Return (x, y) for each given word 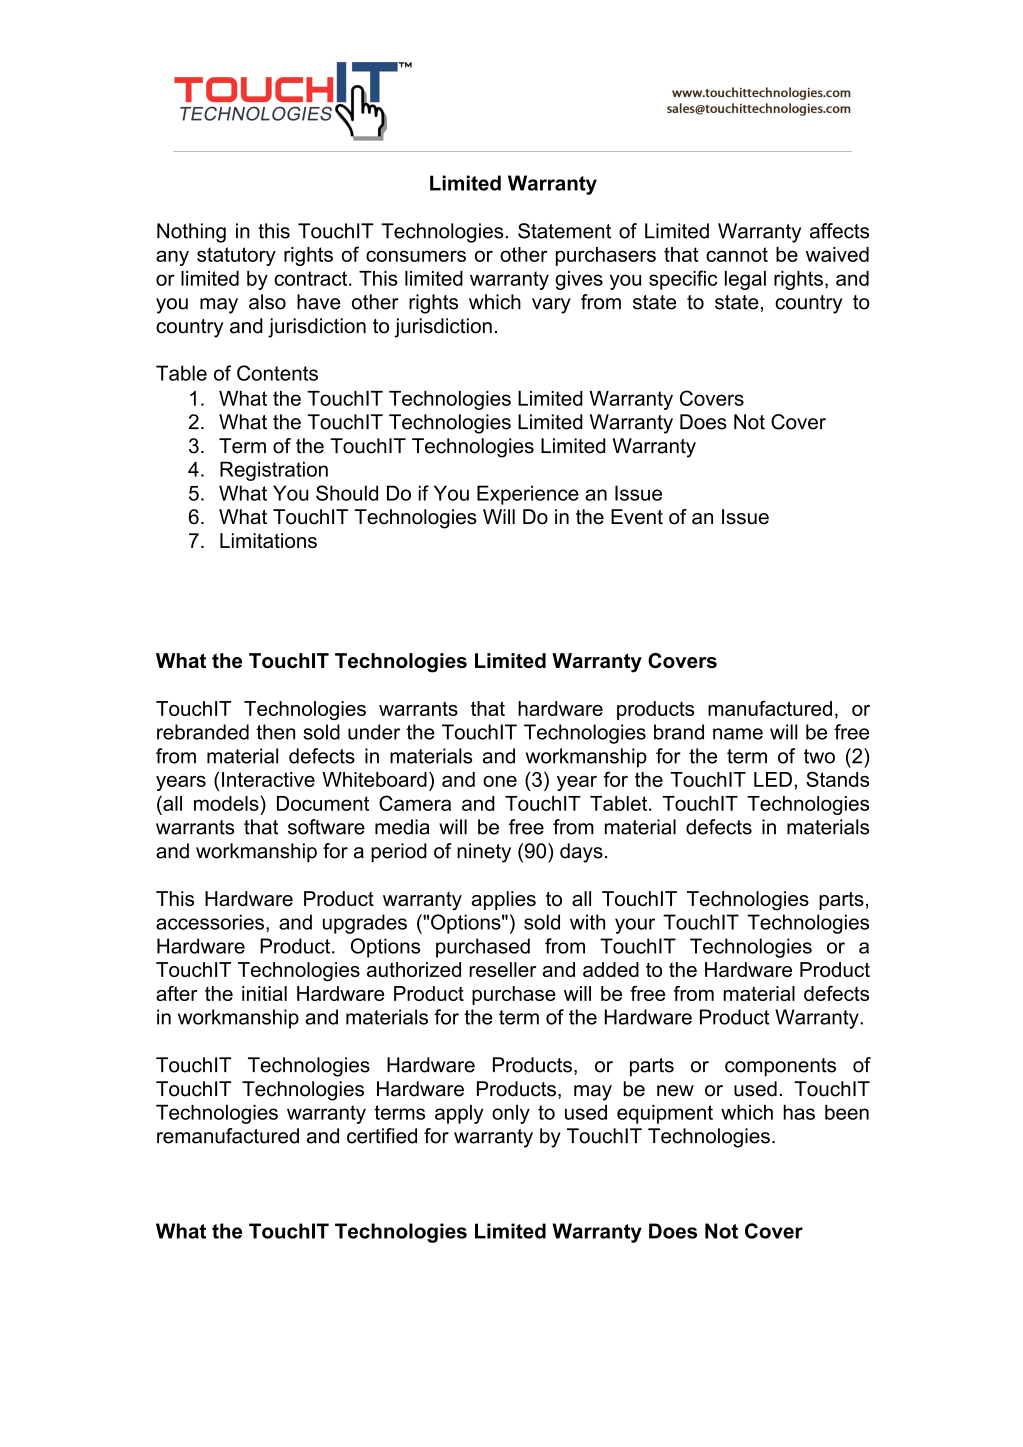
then (275, 732)
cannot (737, 254)
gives (579, 280)
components (780, 1067)
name (738, 734)
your (635, 926)
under (374, 732)
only (511, 1114)
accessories (210, 922)
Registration (274, 471)
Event (637, 517)
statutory (236, 256)
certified (382, 1136)
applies (504, 900)
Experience (528, 495)
